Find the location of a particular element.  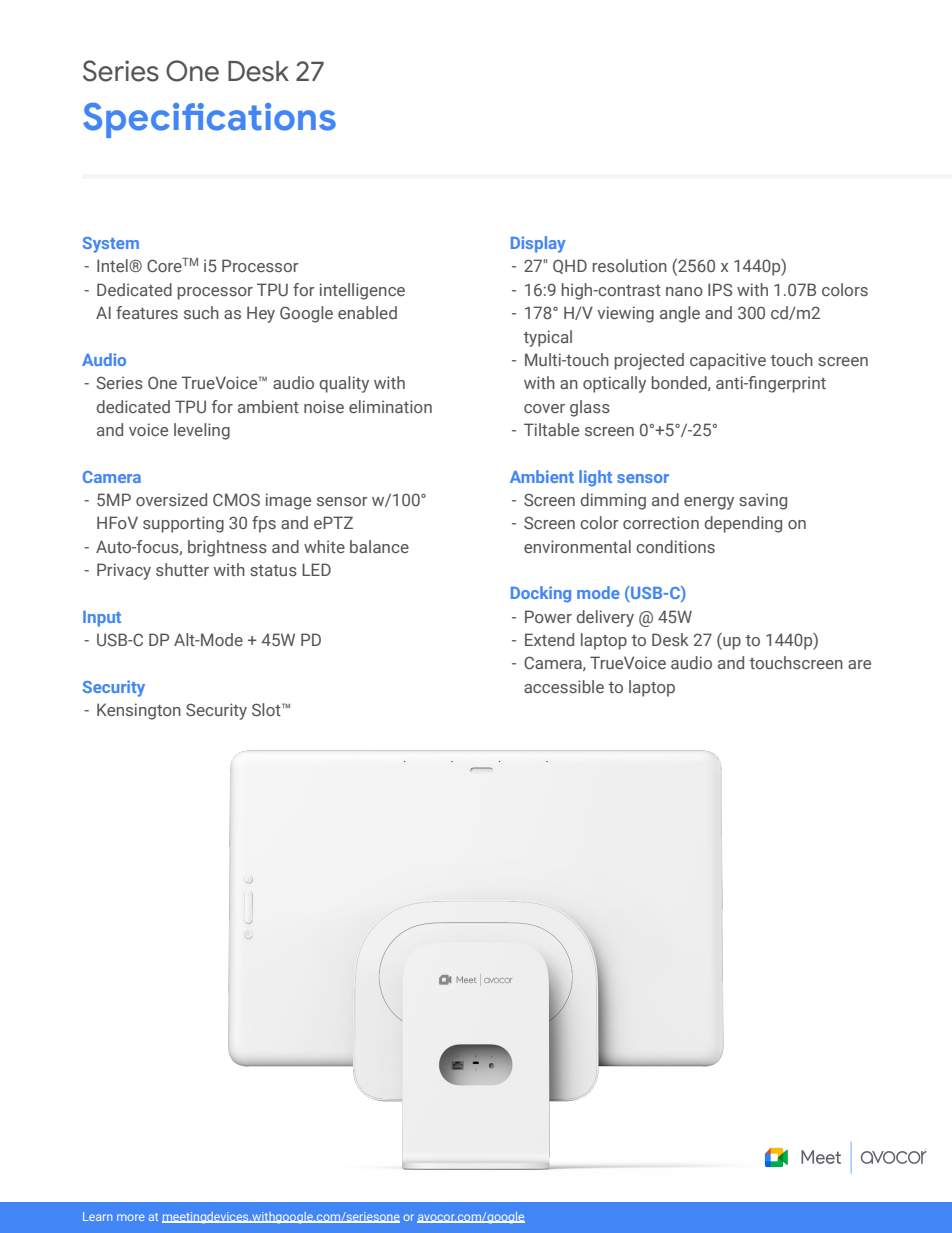

Learn is located at coordinates (97, 1216).
